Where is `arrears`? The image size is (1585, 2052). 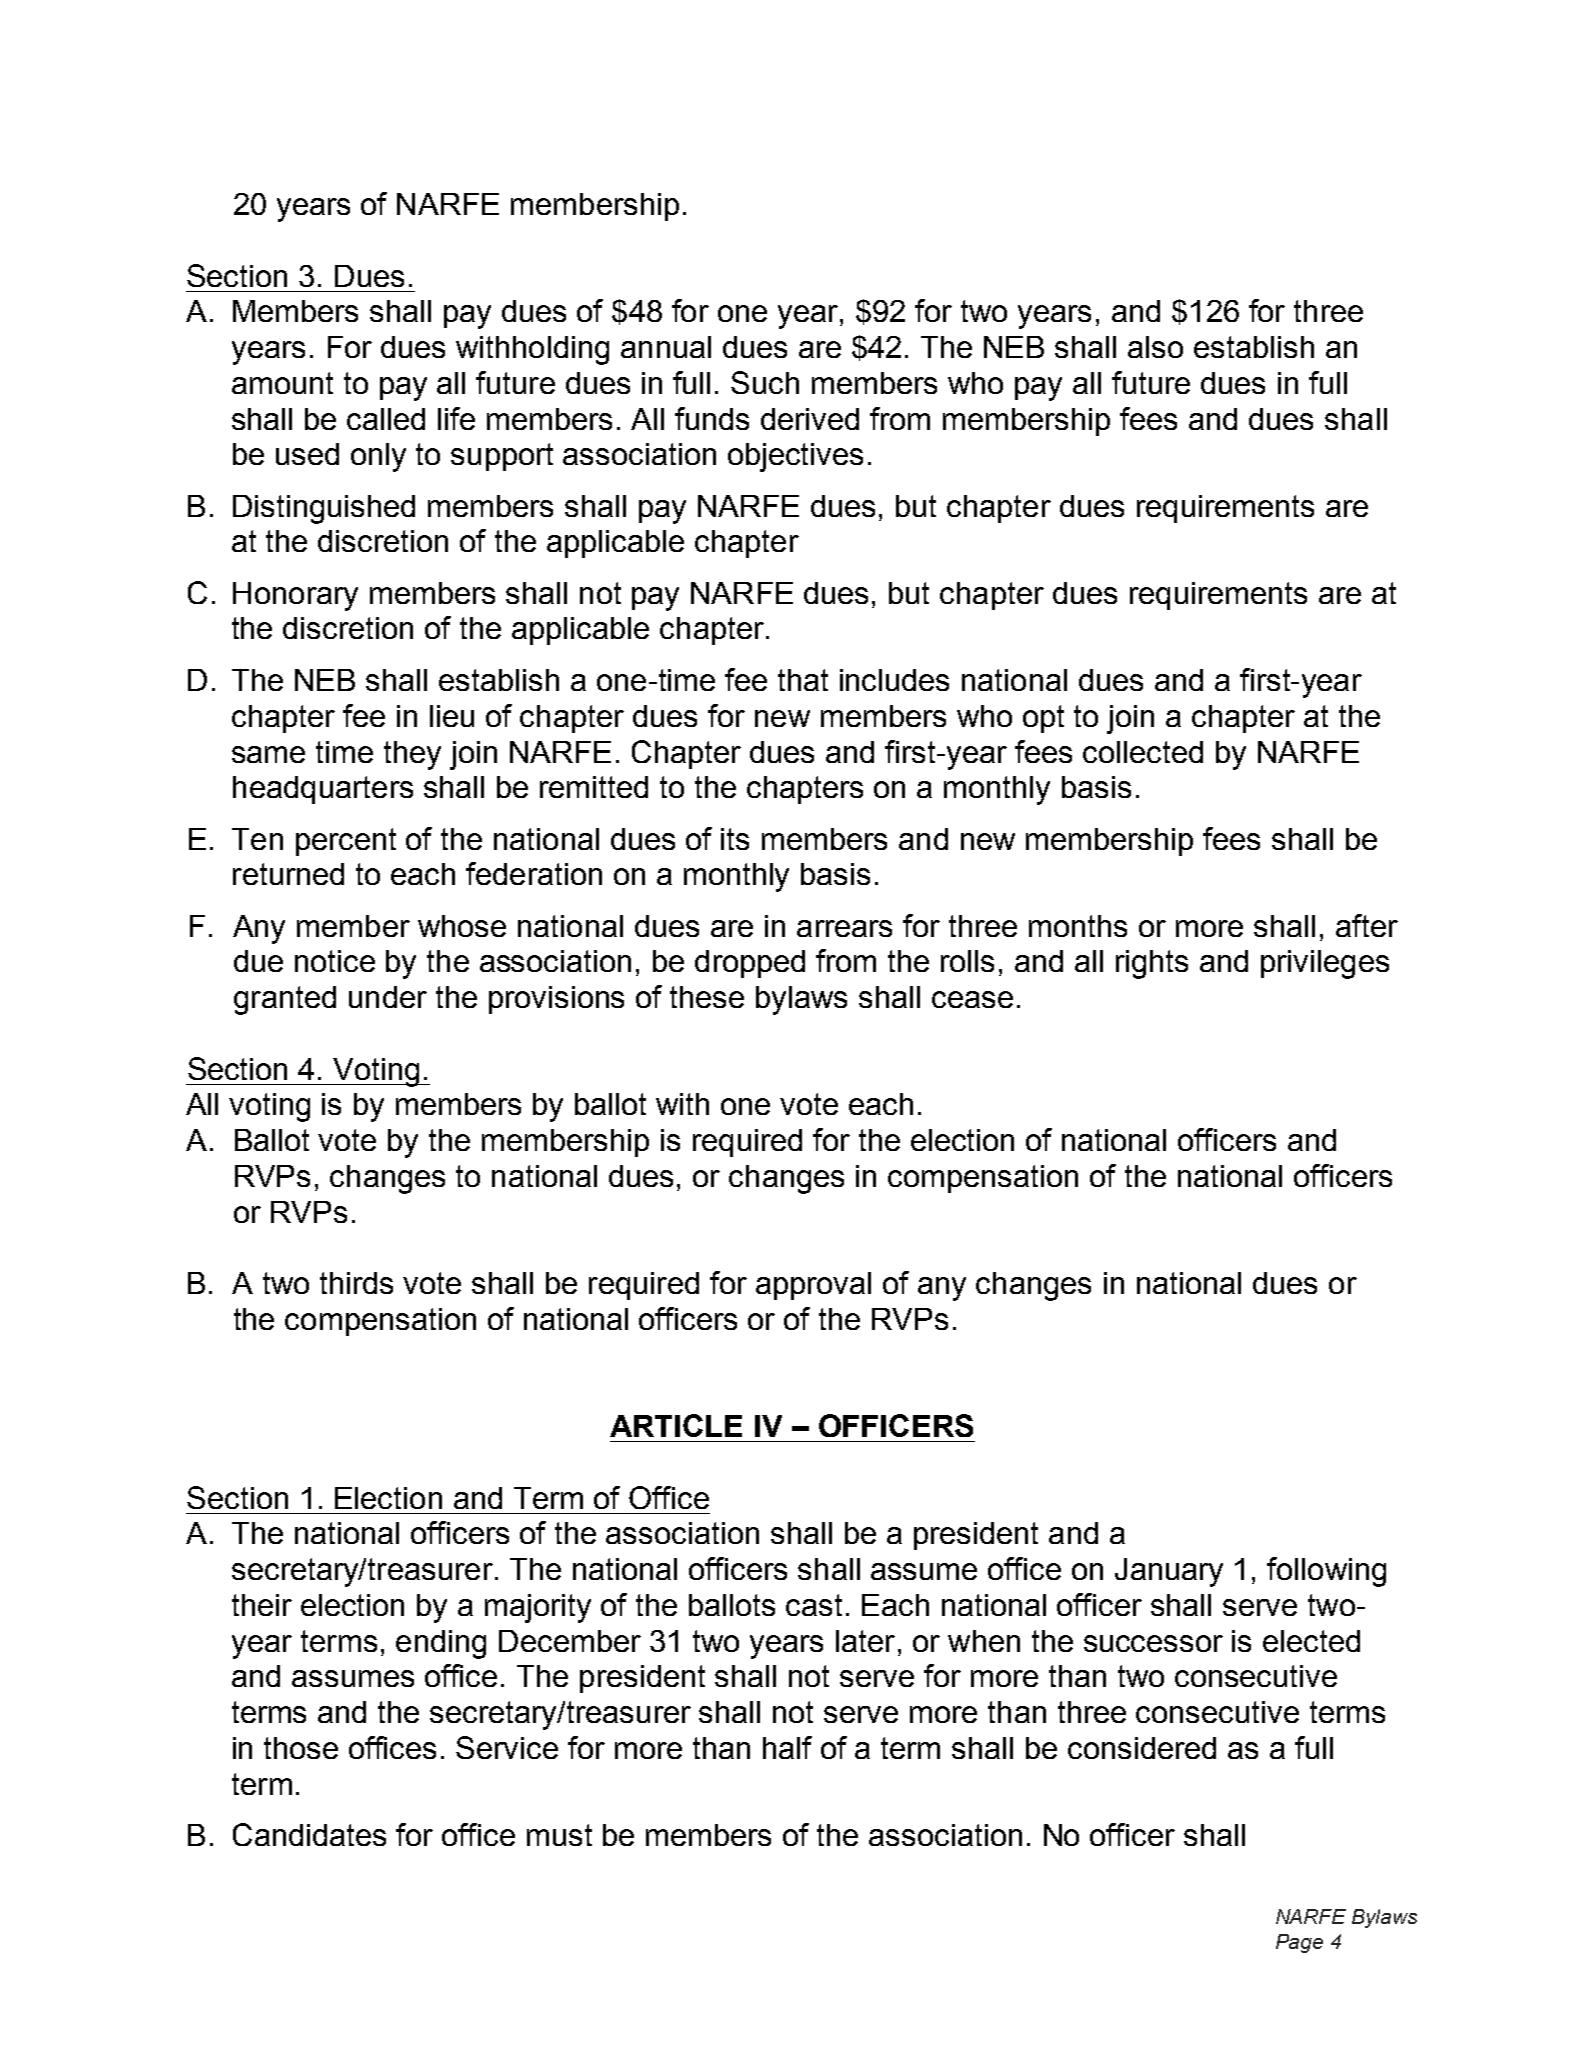
arrears is located at coordinates (844, 928).
